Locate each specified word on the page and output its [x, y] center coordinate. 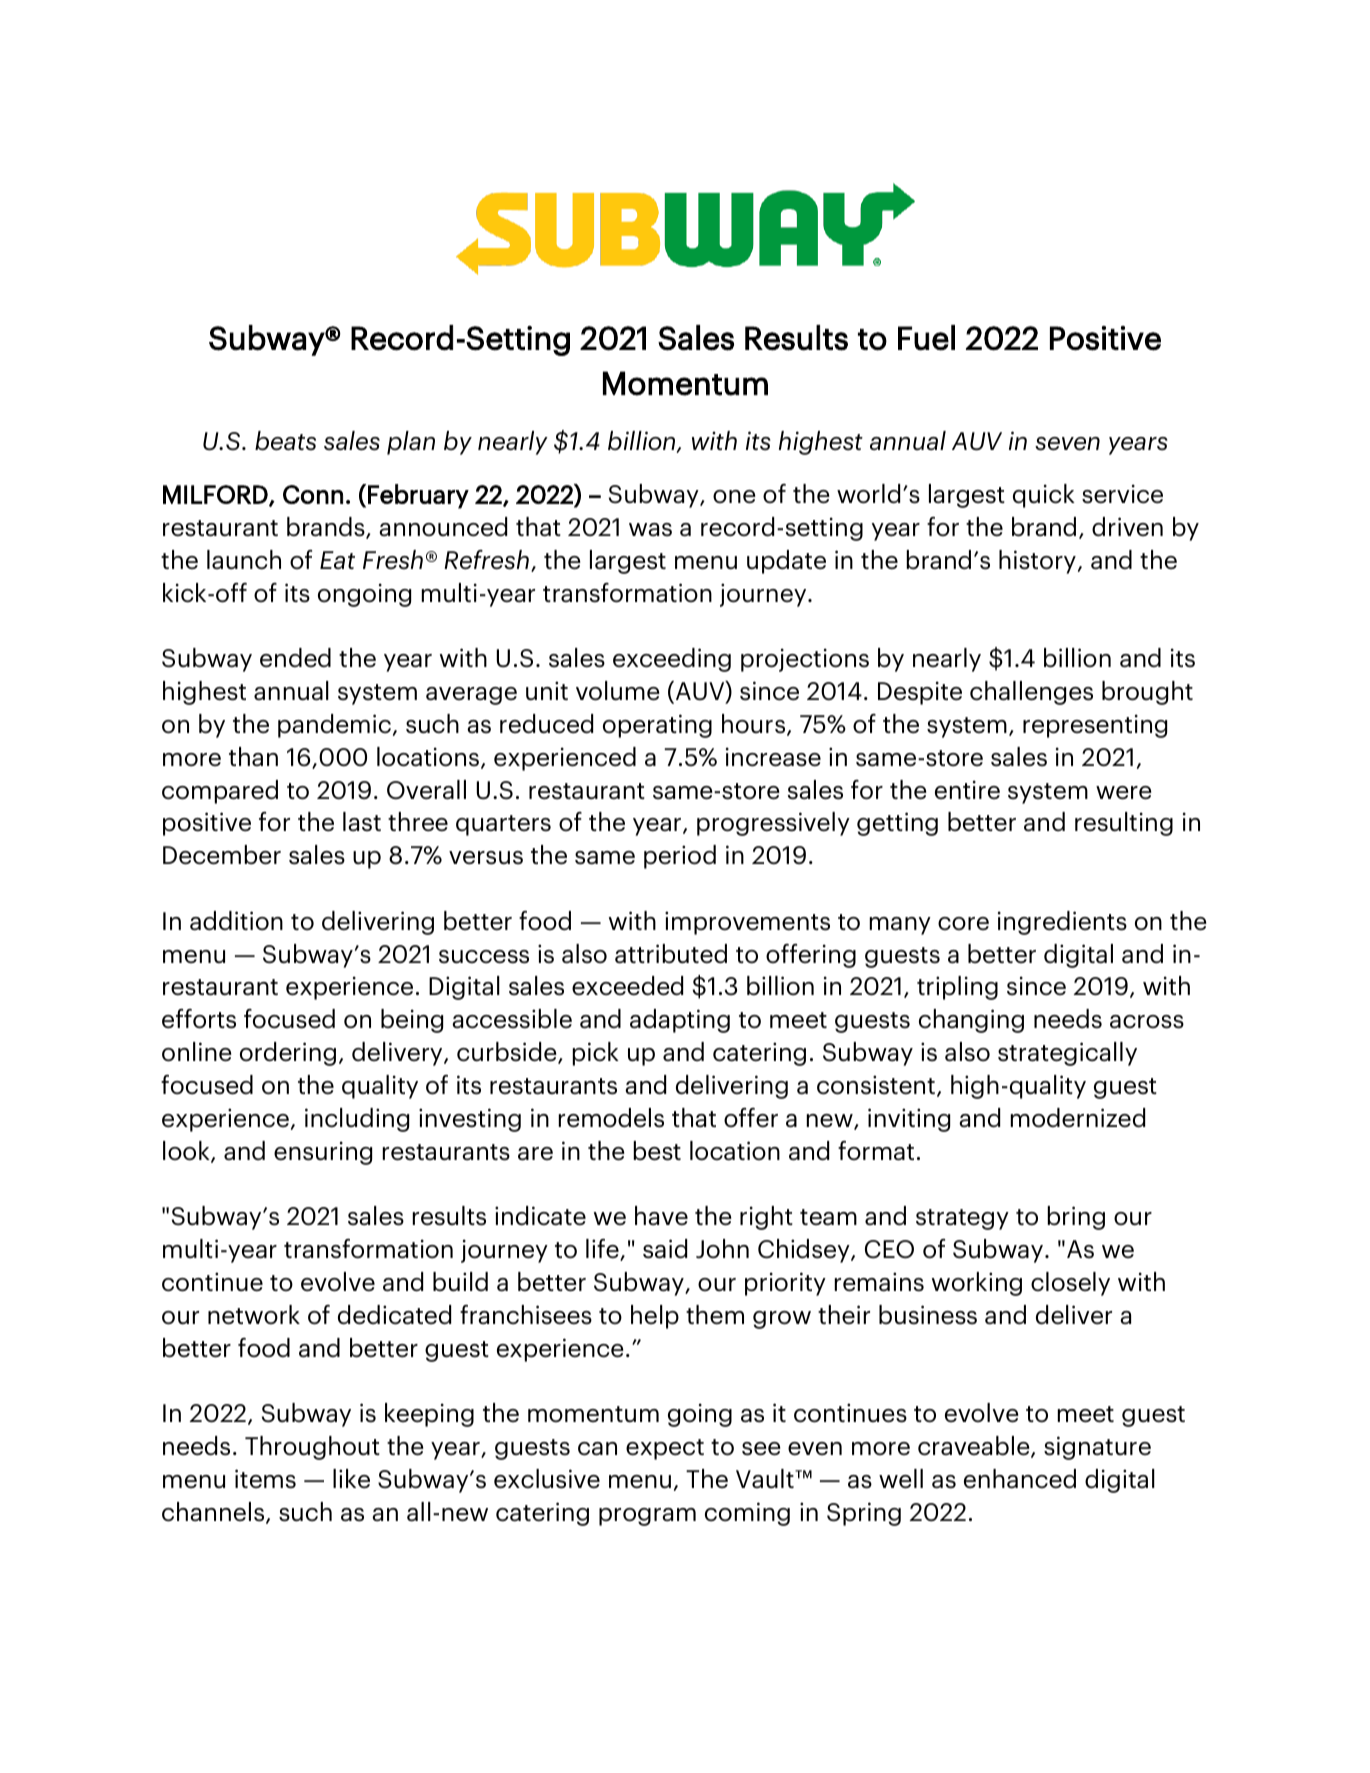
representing [1095, 726]
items [265, 1479]
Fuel [926, 338]
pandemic [334, 726]
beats [285, 441]
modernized [1078, 1118]
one [734, 497]
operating [657, 726]
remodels [611, 1118]
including [357, 1120]
